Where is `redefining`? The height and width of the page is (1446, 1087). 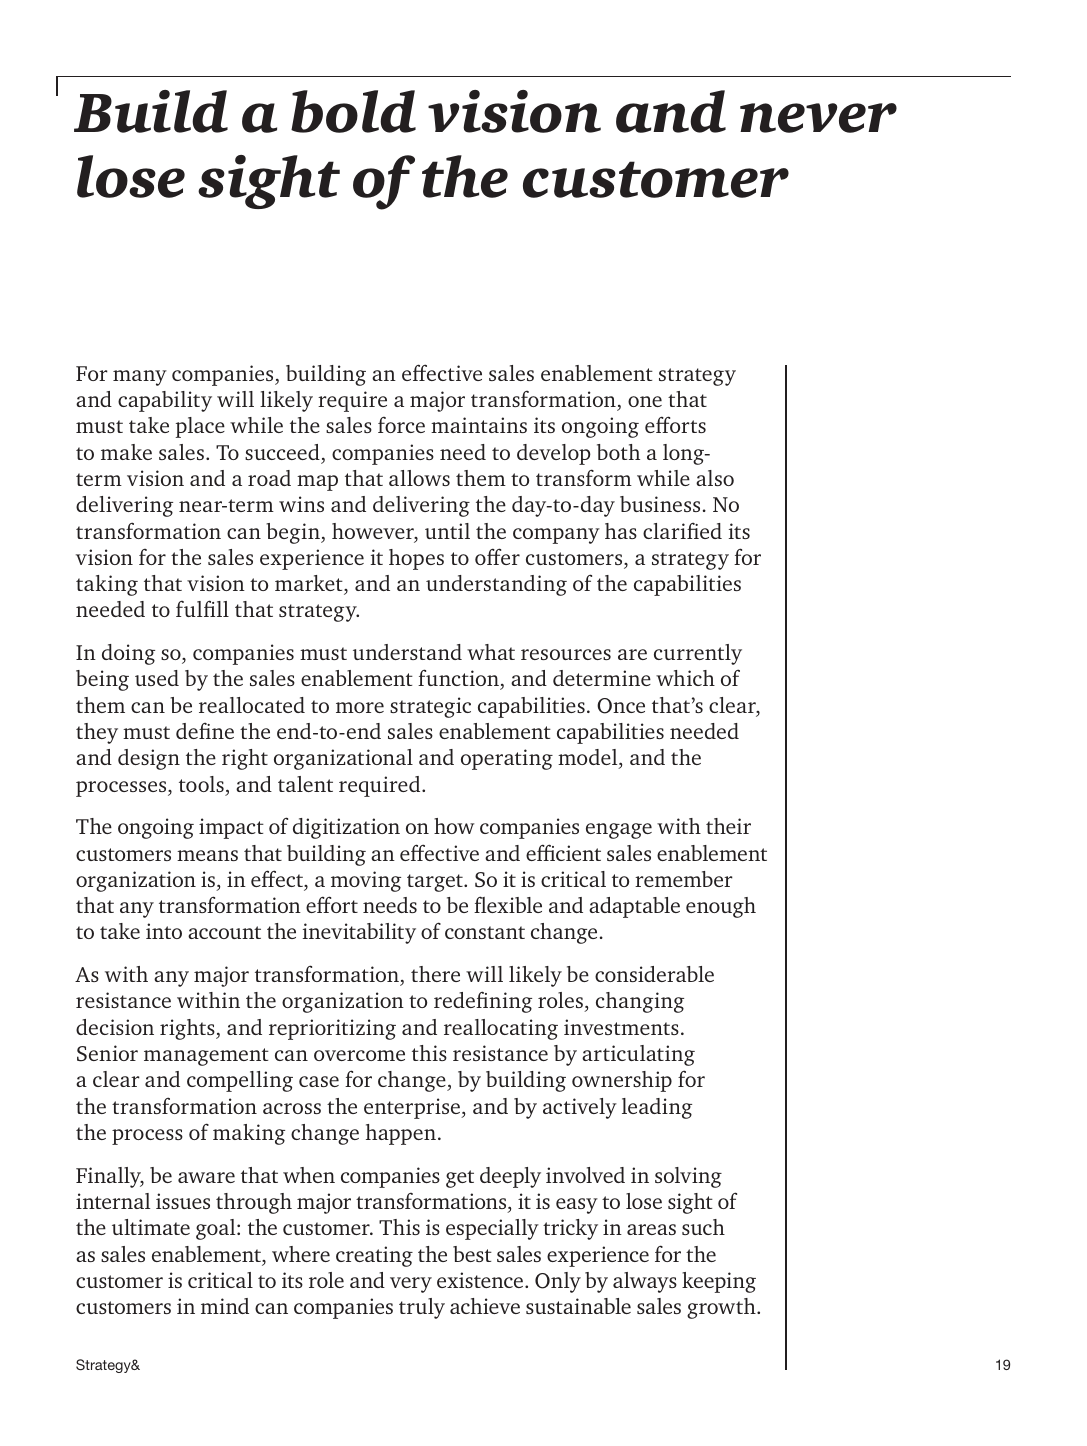
redefining is located at coordinates (483, 1002).
